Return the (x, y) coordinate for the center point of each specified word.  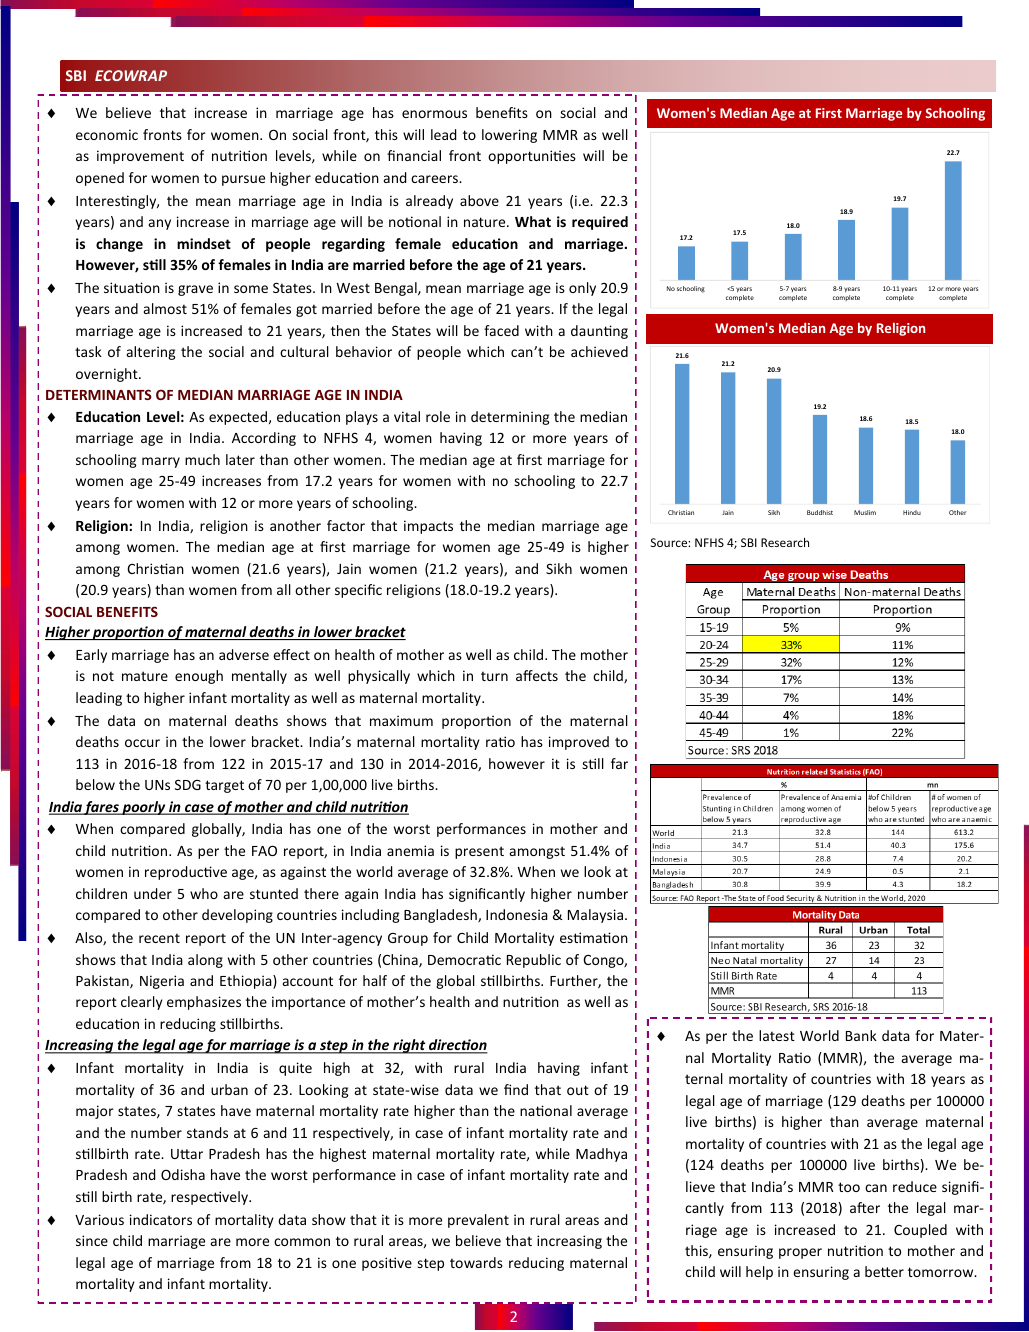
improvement (140, 157)
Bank (861, 1035)
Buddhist (820, 512)
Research (785, 542)
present (479, 852)
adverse (244, 654)
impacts (428, 527)
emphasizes (204, 1003)
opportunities (532, 157)
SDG (188, 784)
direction (457, 1046)
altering (151, 353)
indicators (161, 1219)
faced (501, 330)
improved (579, 743)
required (600, 223)
